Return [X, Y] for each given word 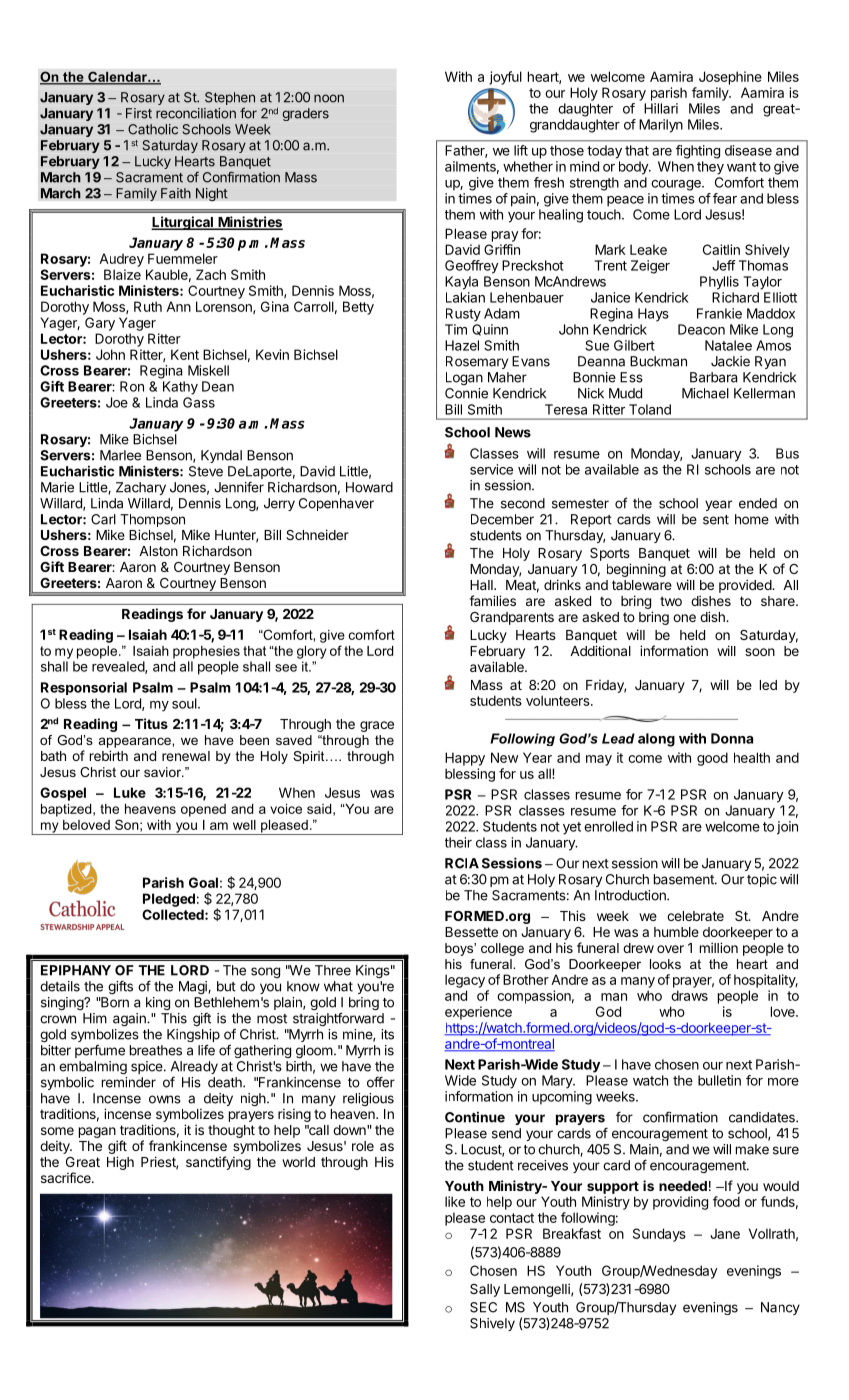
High [120, 1163]
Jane [725, 1233]
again [130, 1020]
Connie [466, 393]
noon [329, 98]
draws [689, 995]
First [139, 113]
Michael [705, 393]
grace [377, 726]
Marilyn [661, 126]
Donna [732, 738]
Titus [151, 723]
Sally [485, 1290]
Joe [117, 402]
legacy [465, 981]
